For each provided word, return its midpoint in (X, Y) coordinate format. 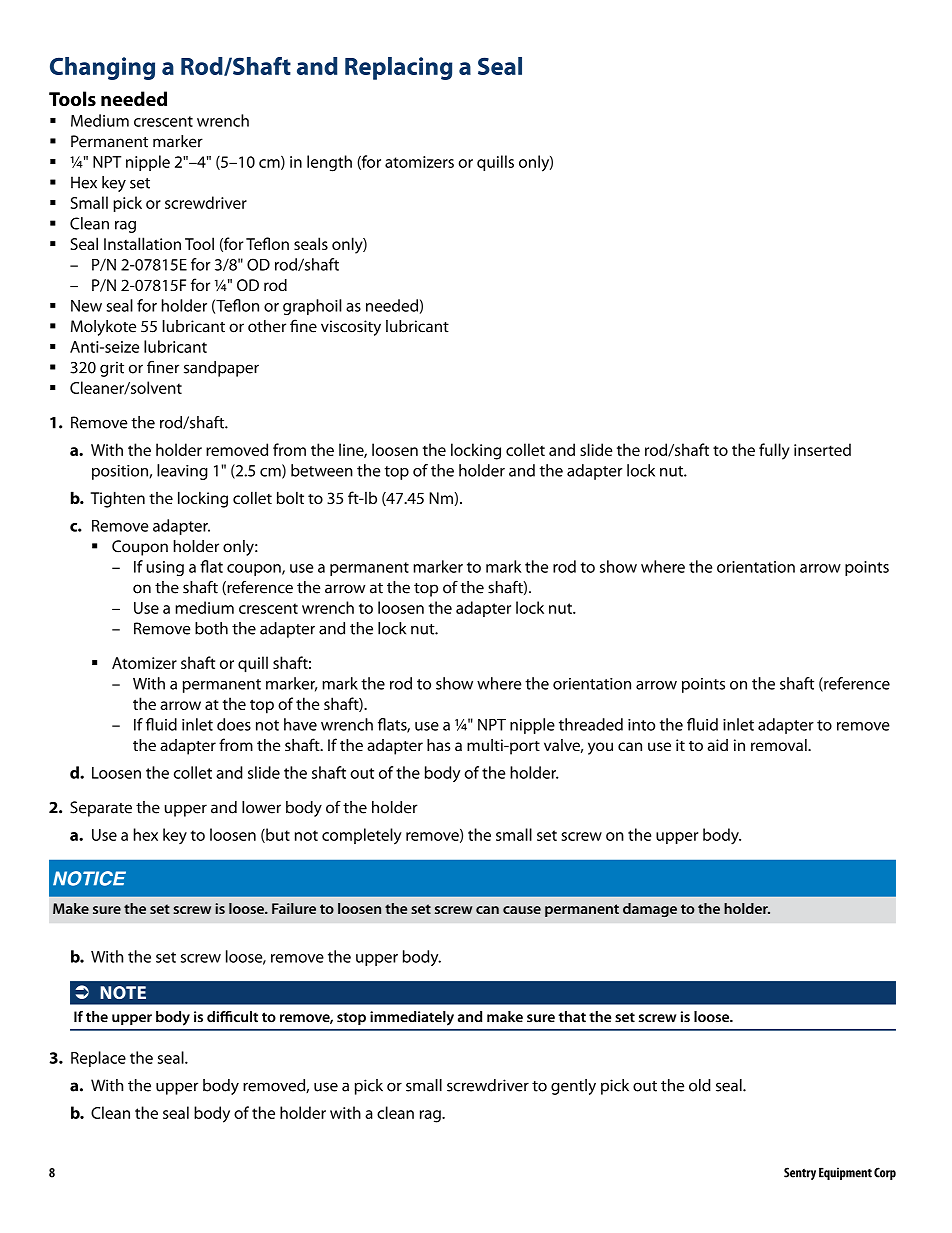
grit (112, 369)
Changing (102, 68)
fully (774, 451)
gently (573, 1087)
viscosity (351, 328)
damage (650, 910)
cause (522, 910)
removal (780, 745)
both (211, 628)
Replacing (398, 68)
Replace (98, 1059)
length (329, 163)
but (277, 835)
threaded (591, 724)
